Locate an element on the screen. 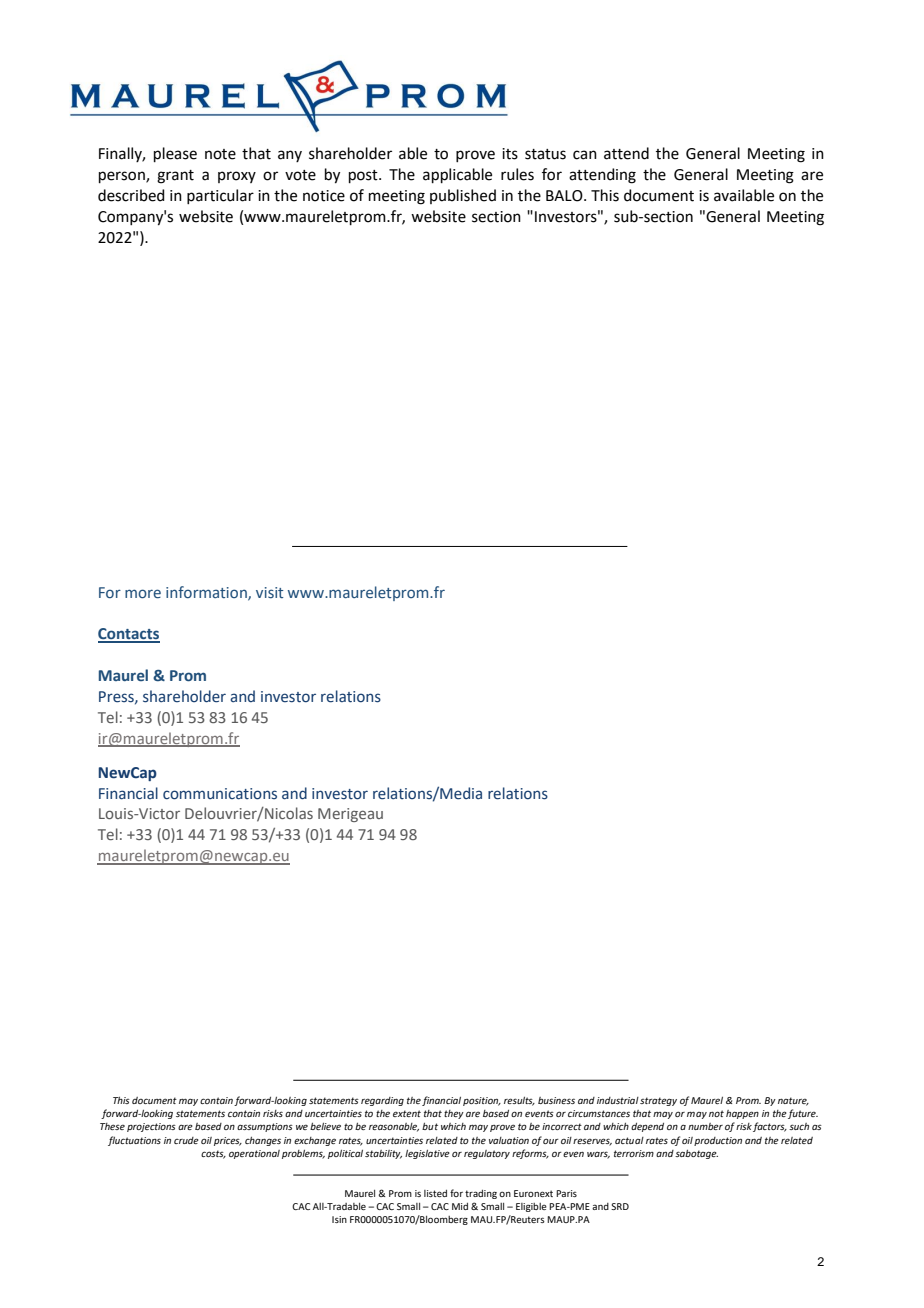 This screenshot has width=924, height=1308. strategy is located at coordinates (658, 1101).
